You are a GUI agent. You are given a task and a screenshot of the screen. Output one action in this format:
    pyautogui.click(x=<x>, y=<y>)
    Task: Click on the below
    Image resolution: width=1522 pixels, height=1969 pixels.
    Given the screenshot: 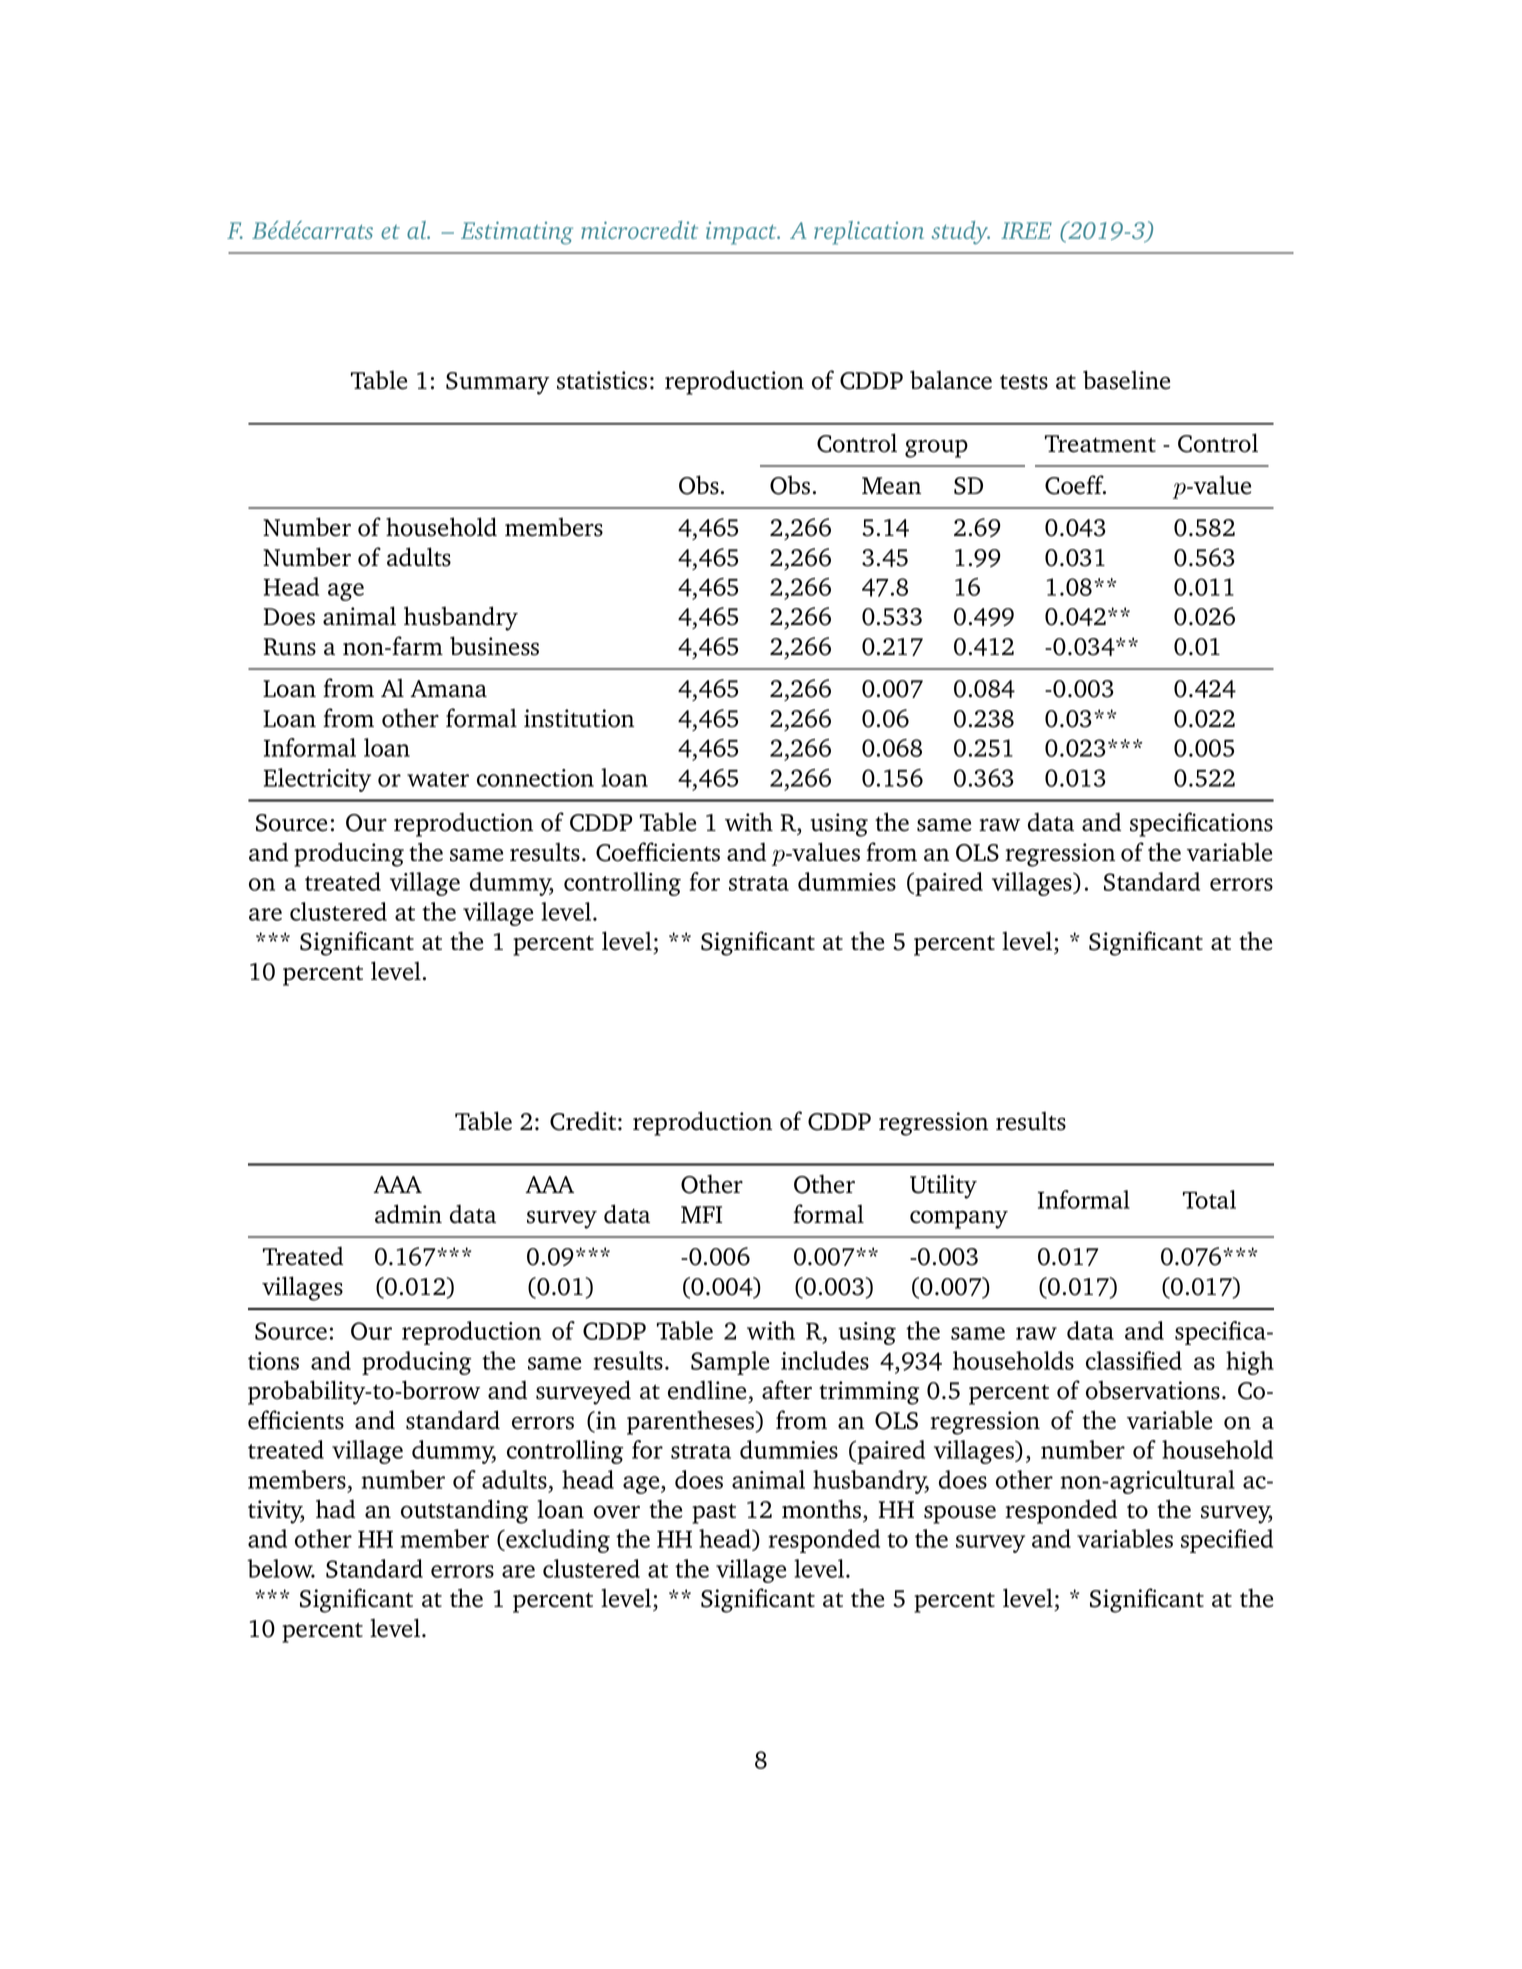 What is the action you would take?
    pyautogui.click(x=281, y=1568)
